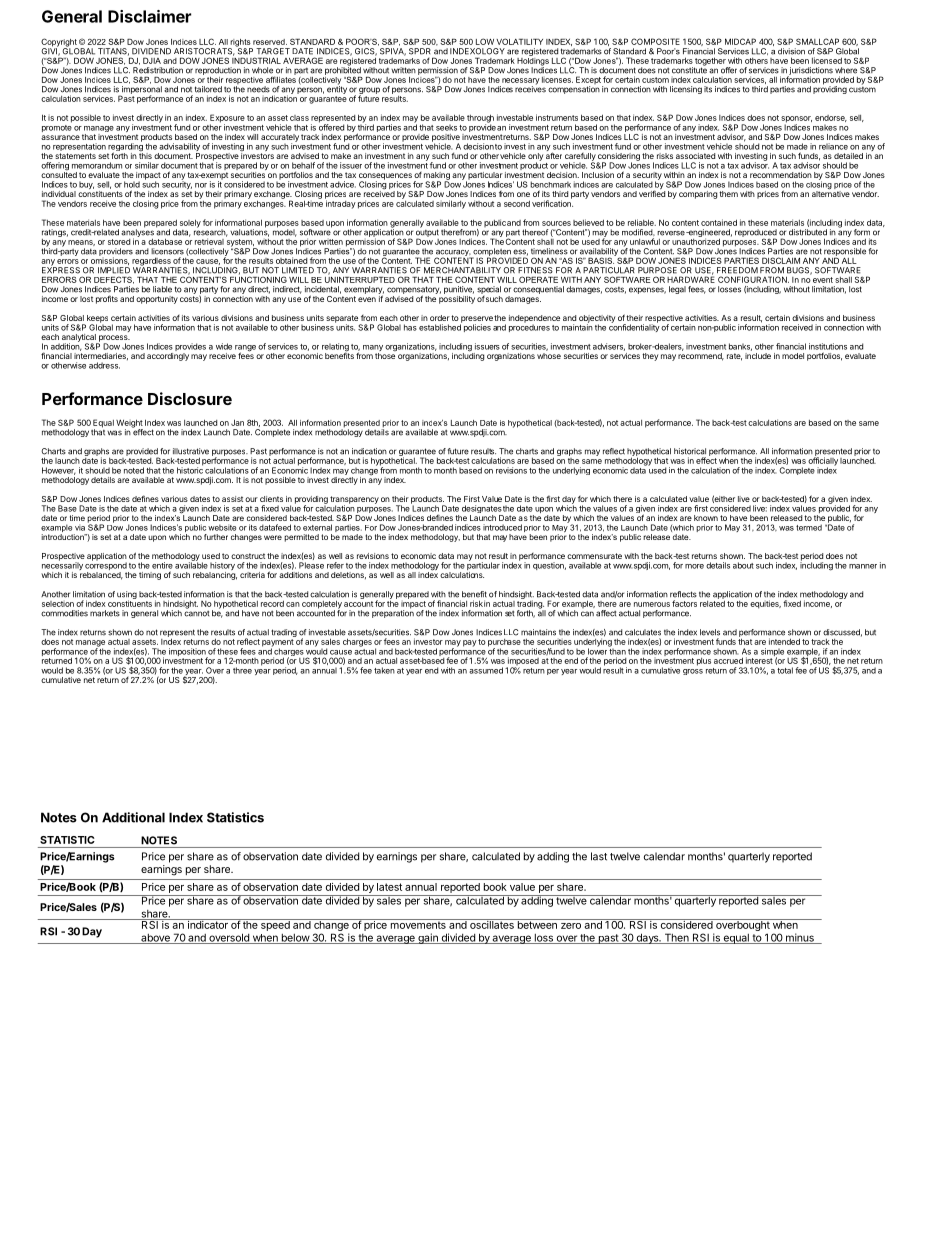  Describe the element at coordinates (155, 939) in the document. I see `above` at that location.
